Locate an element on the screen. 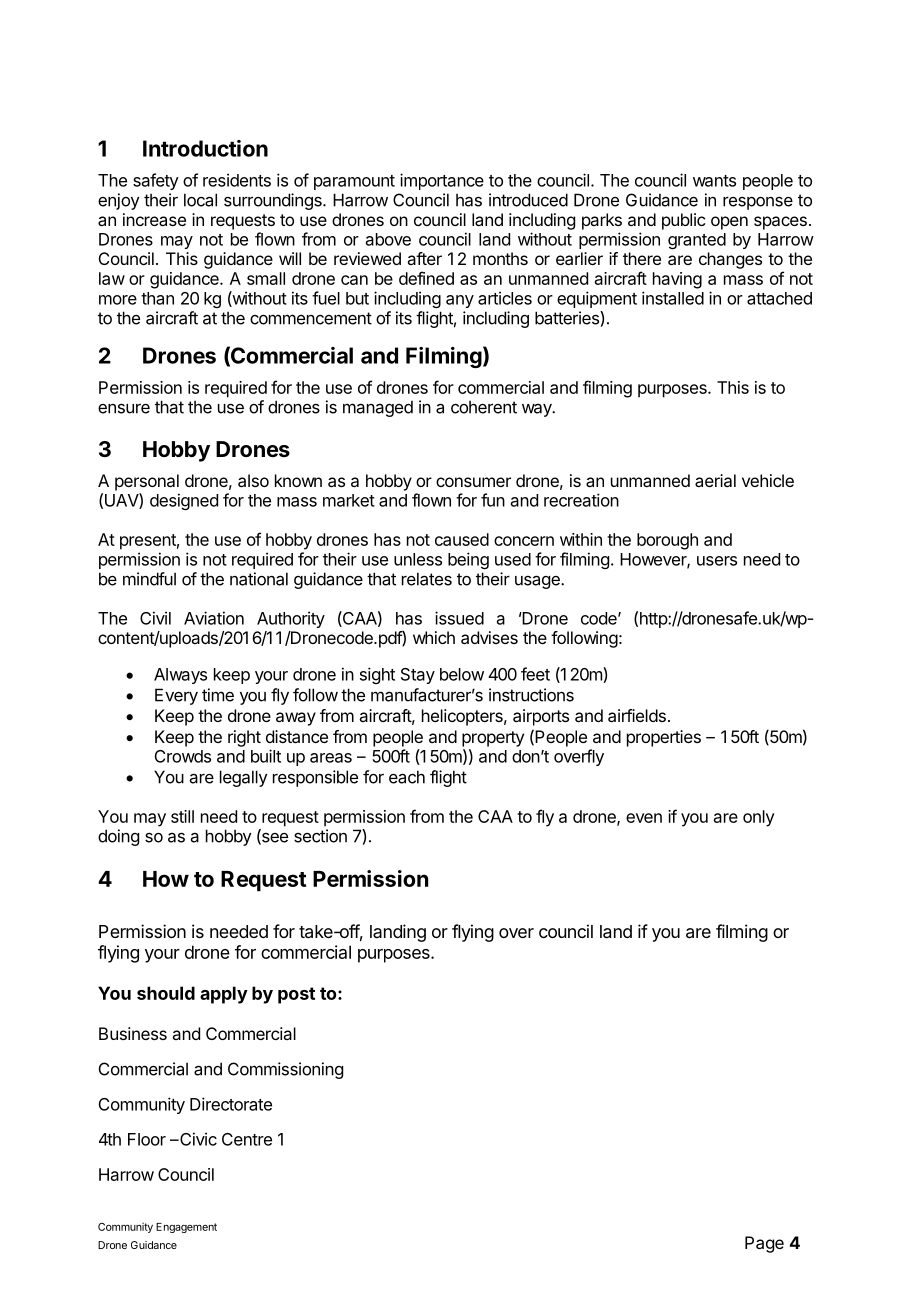  aerial is located at coordinates (715, 480).
